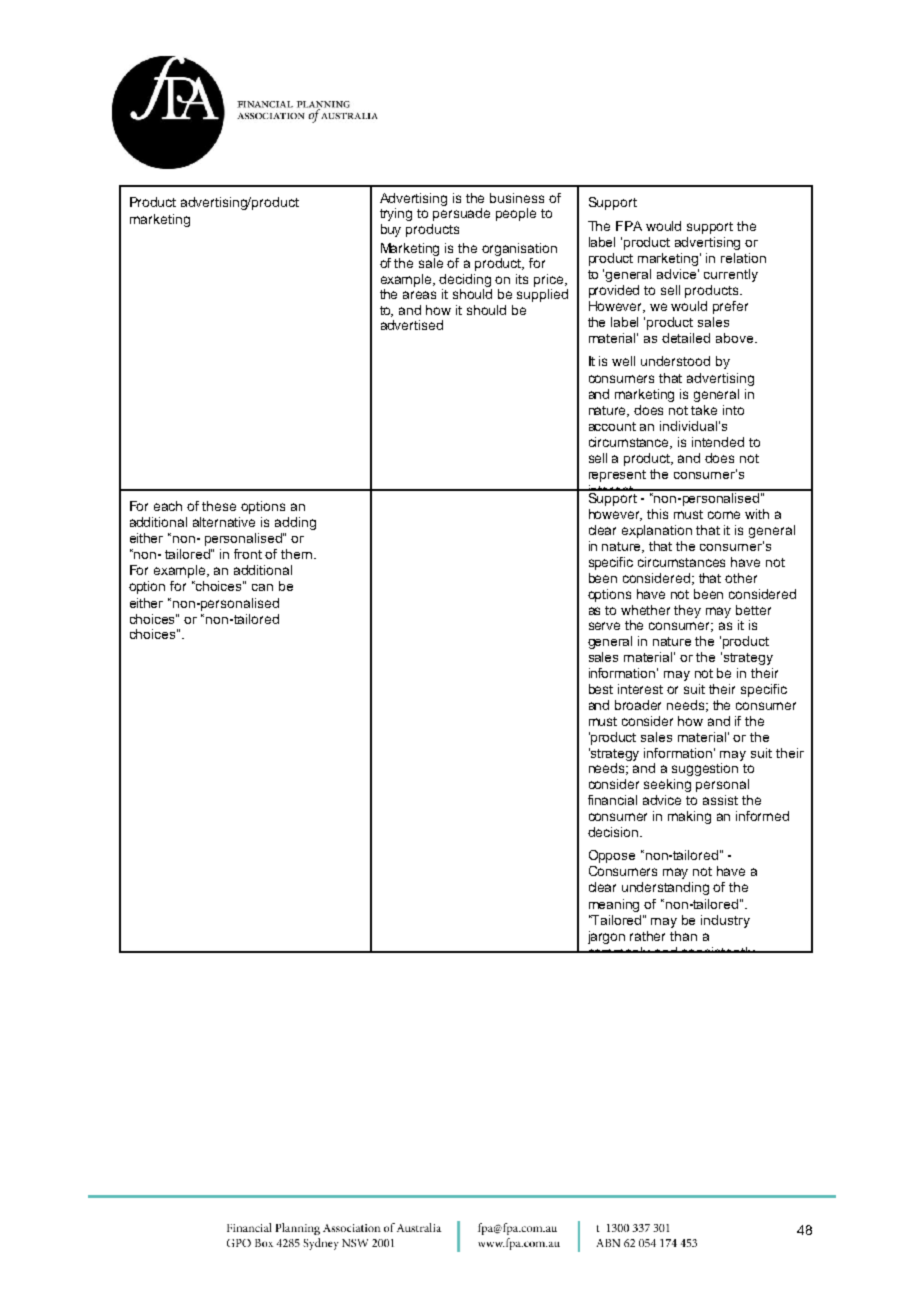 The width and height of the screenshot is (924, 1308). Describe the element at coordinates (412, 325) in the screenshot. I see `advertised` at that location.
